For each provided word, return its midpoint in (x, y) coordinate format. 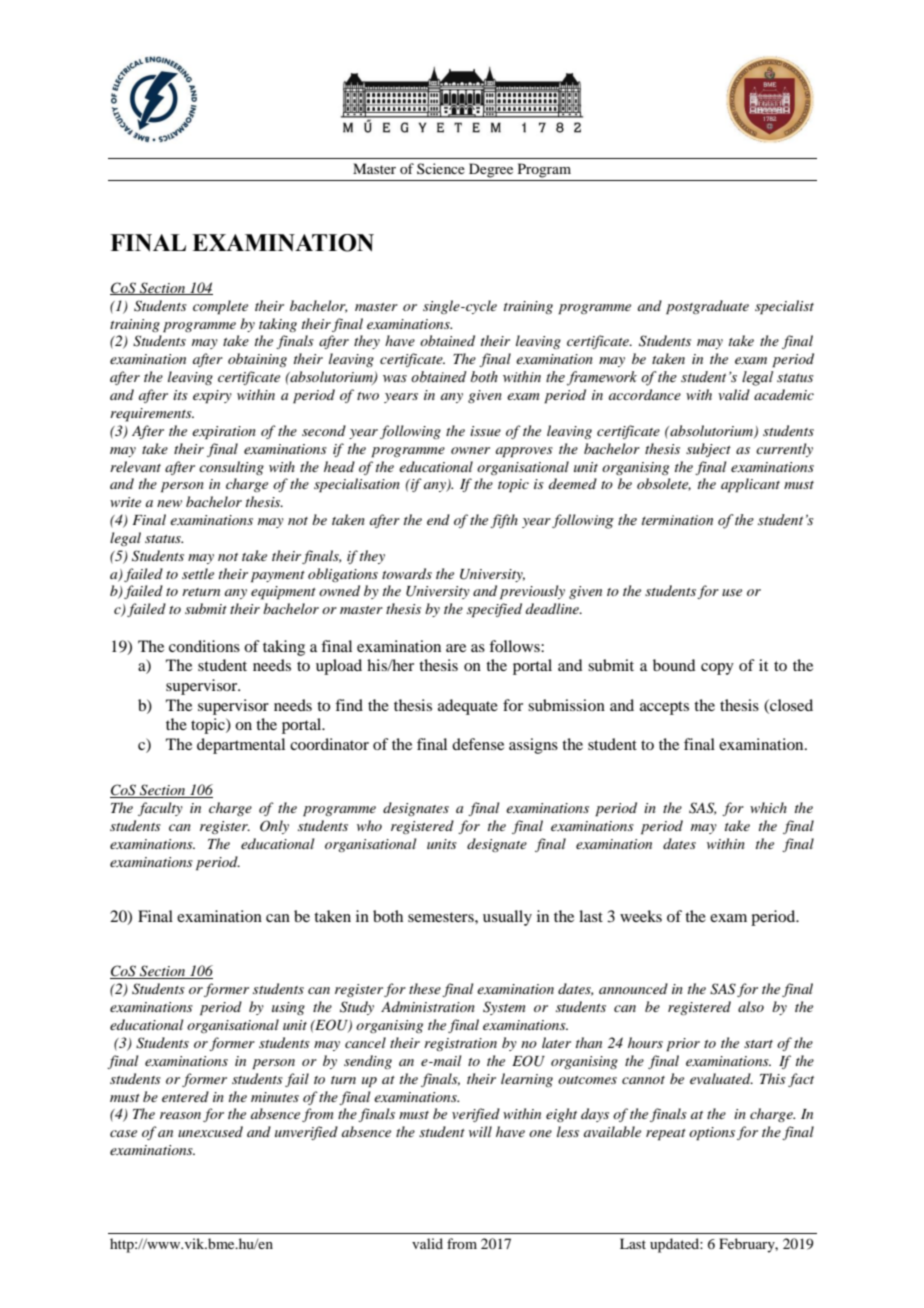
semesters (442, 917)
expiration (224, 433)
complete (220, 307)
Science (441, 168)
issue (485, 431)
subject (708, 450)
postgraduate (707, 307)
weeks (641, 916)
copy (717, 669)
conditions (204, 646)
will (480, 1131)
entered (185, 1096)
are (456, 648)
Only (274, 827)
